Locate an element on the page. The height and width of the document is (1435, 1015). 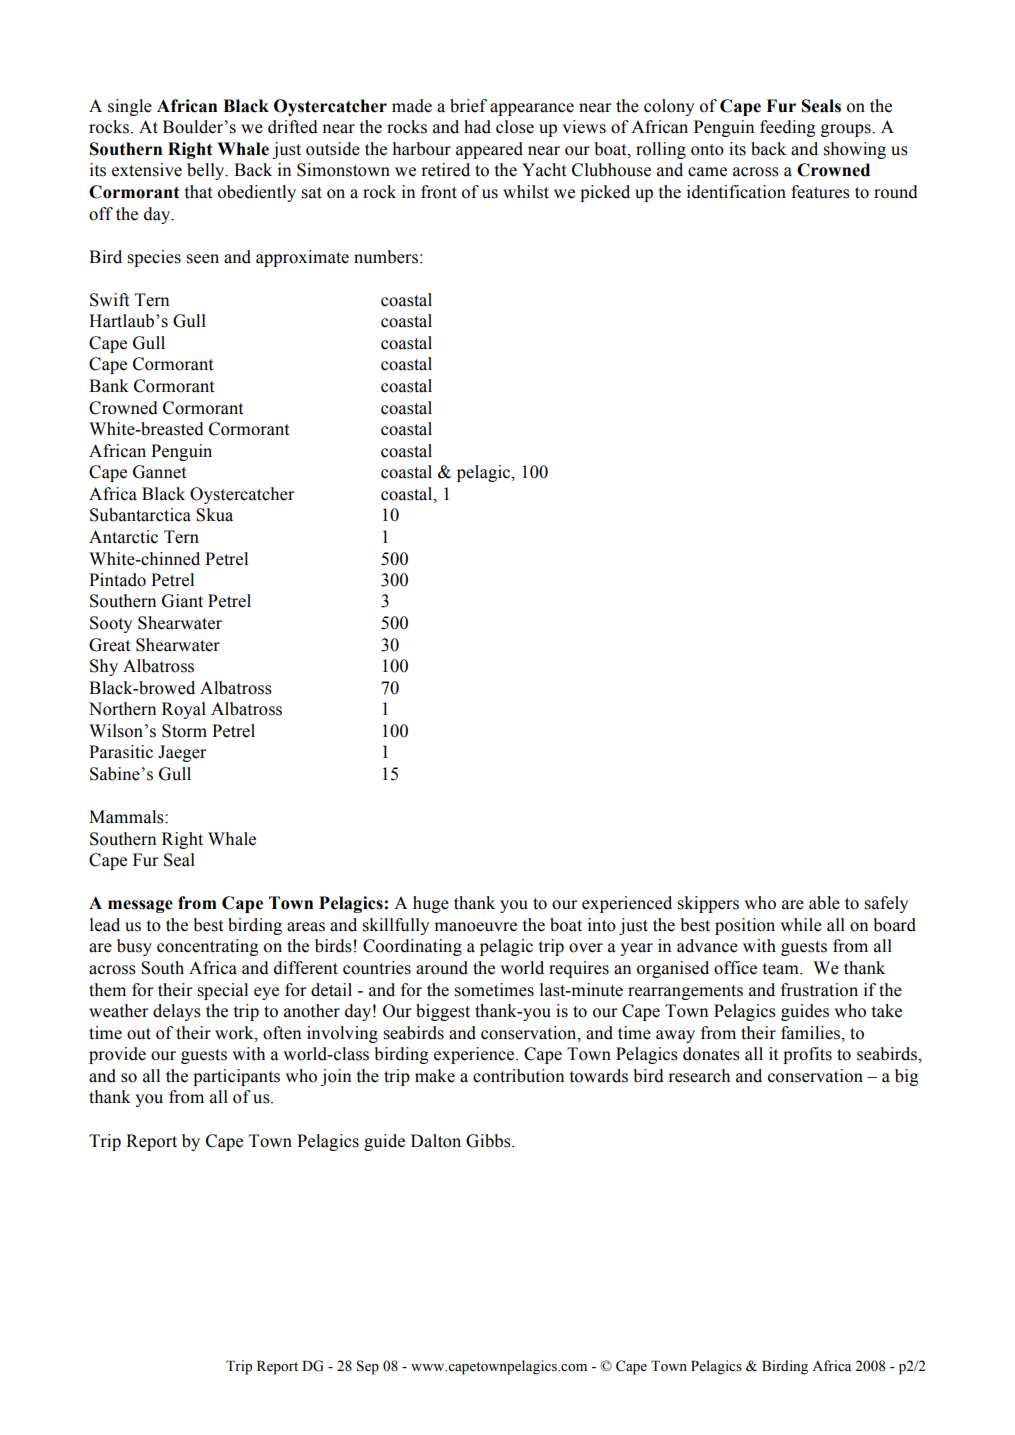
appeared is located at coordinates (489, 150).
